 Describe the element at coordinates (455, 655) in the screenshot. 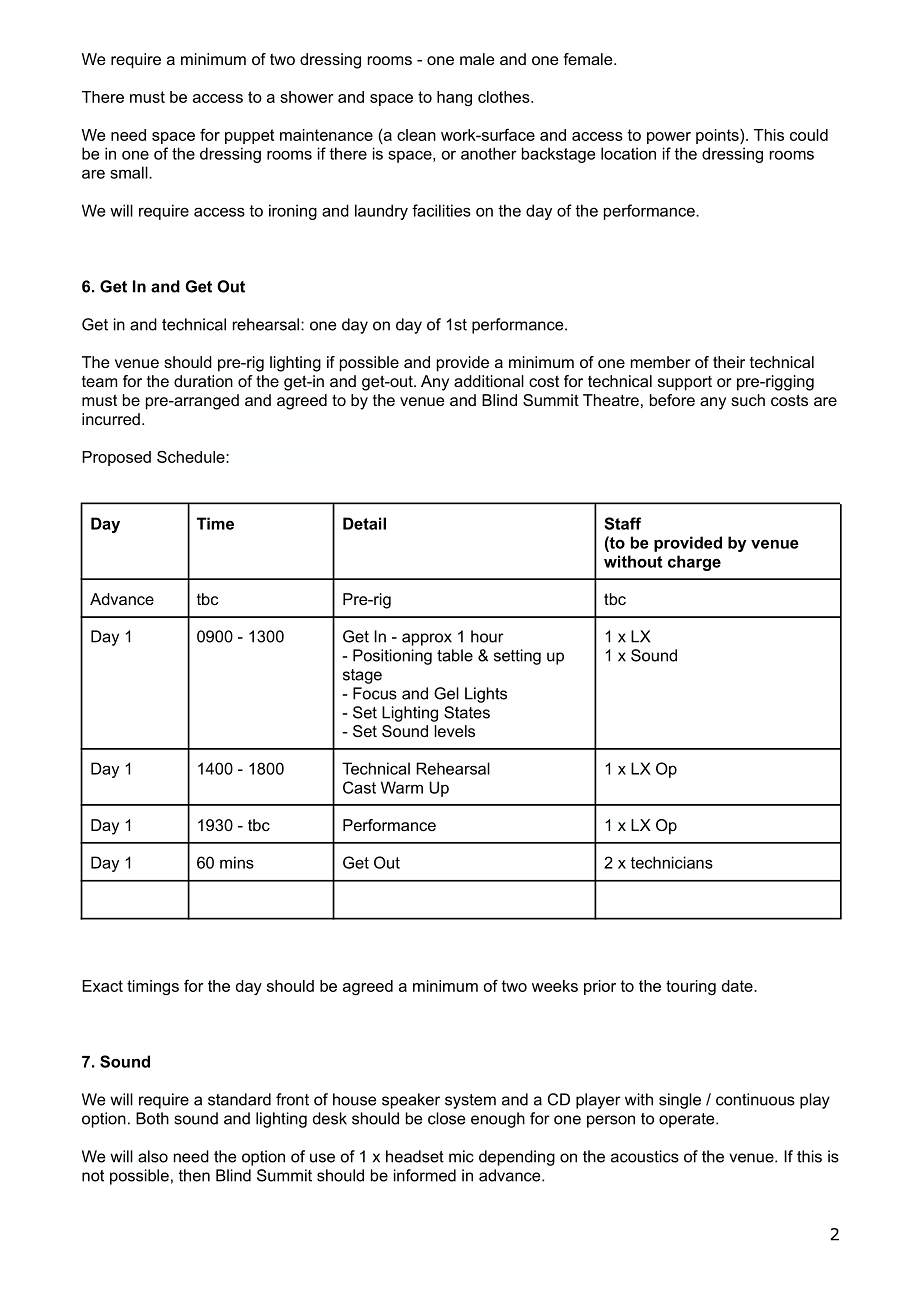

I see `table` at that location.
